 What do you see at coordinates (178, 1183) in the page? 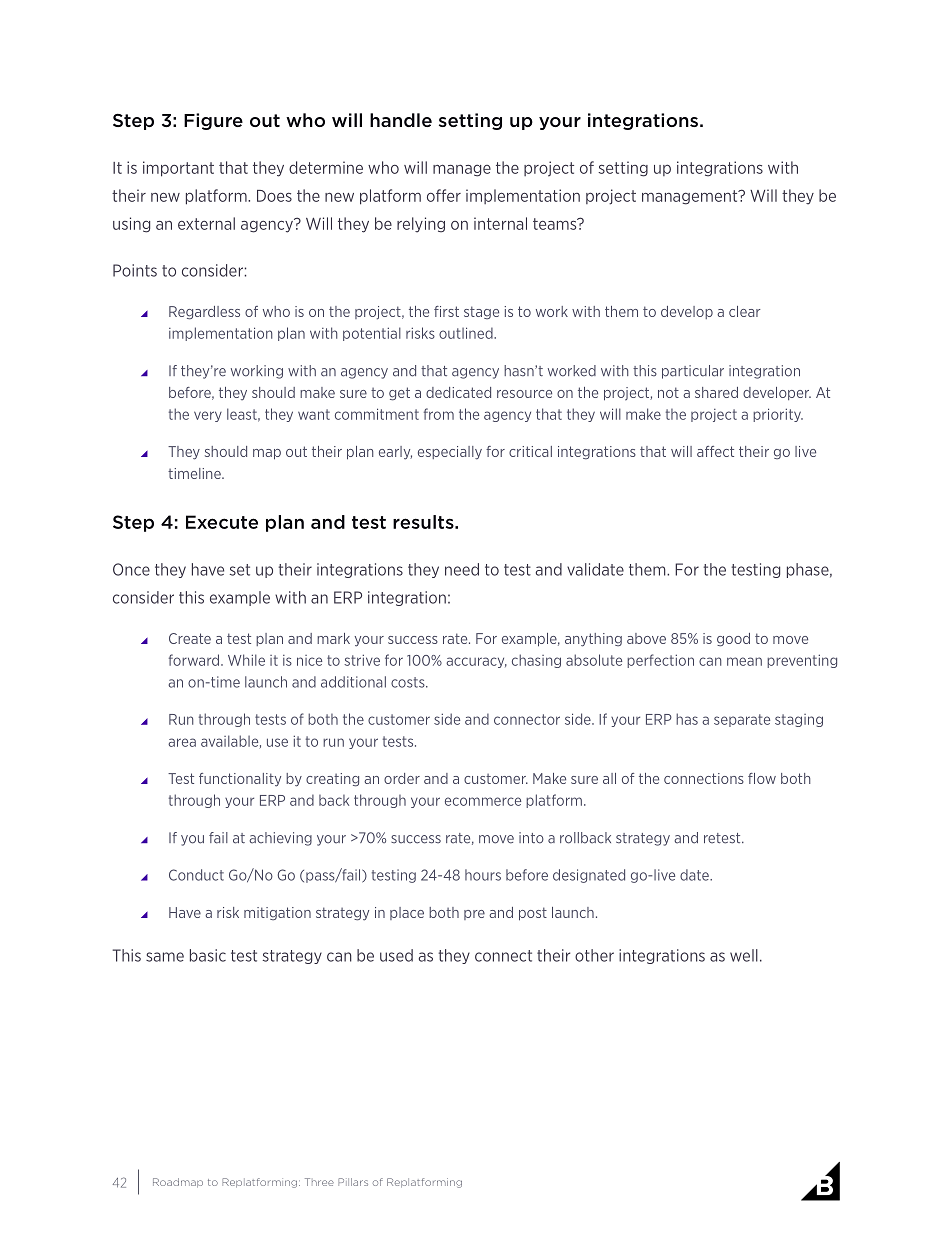
I see `Roadmap` at bounding box center [178, 1183].
